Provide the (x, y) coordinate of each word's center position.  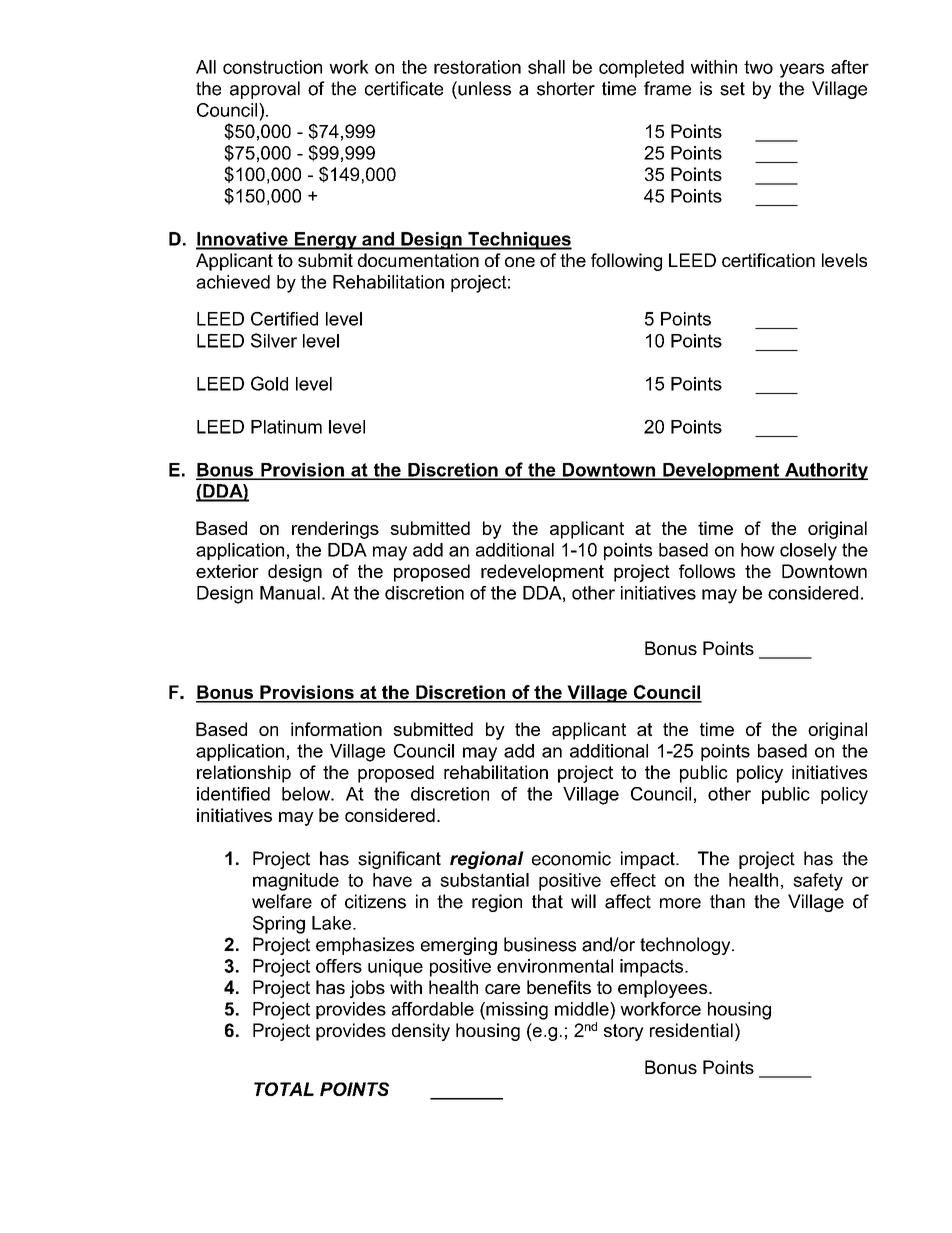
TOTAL (284, 1089)
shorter (566, 88)
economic (571, 858)
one (520, 262)
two (758, 67)
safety (818, 882)
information (336, 729)
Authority (825, 471)
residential (691, 1030)
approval (265, 90)
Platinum (286, 427)
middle (583, 1009)
